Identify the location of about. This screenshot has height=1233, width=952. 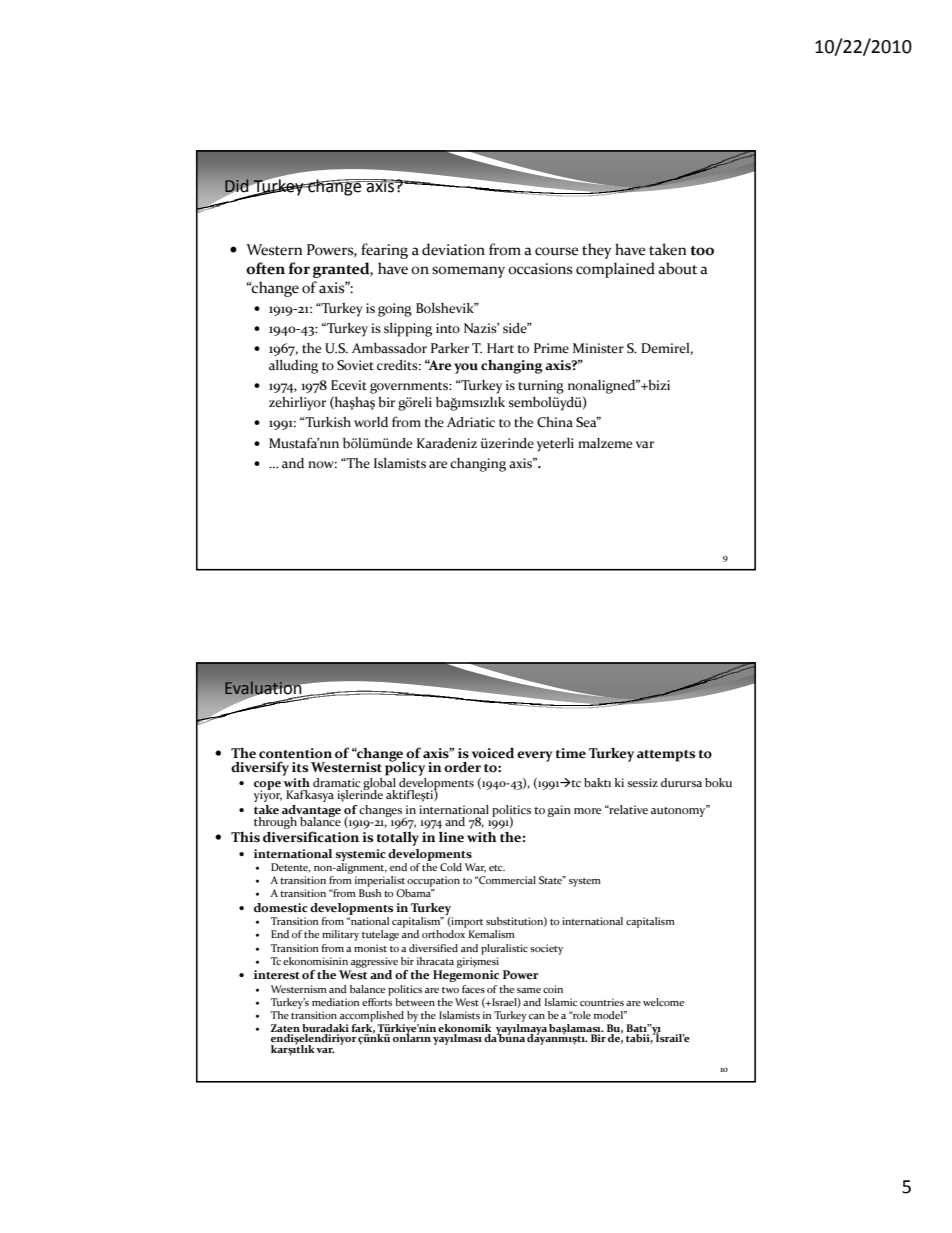
(677, 268).
